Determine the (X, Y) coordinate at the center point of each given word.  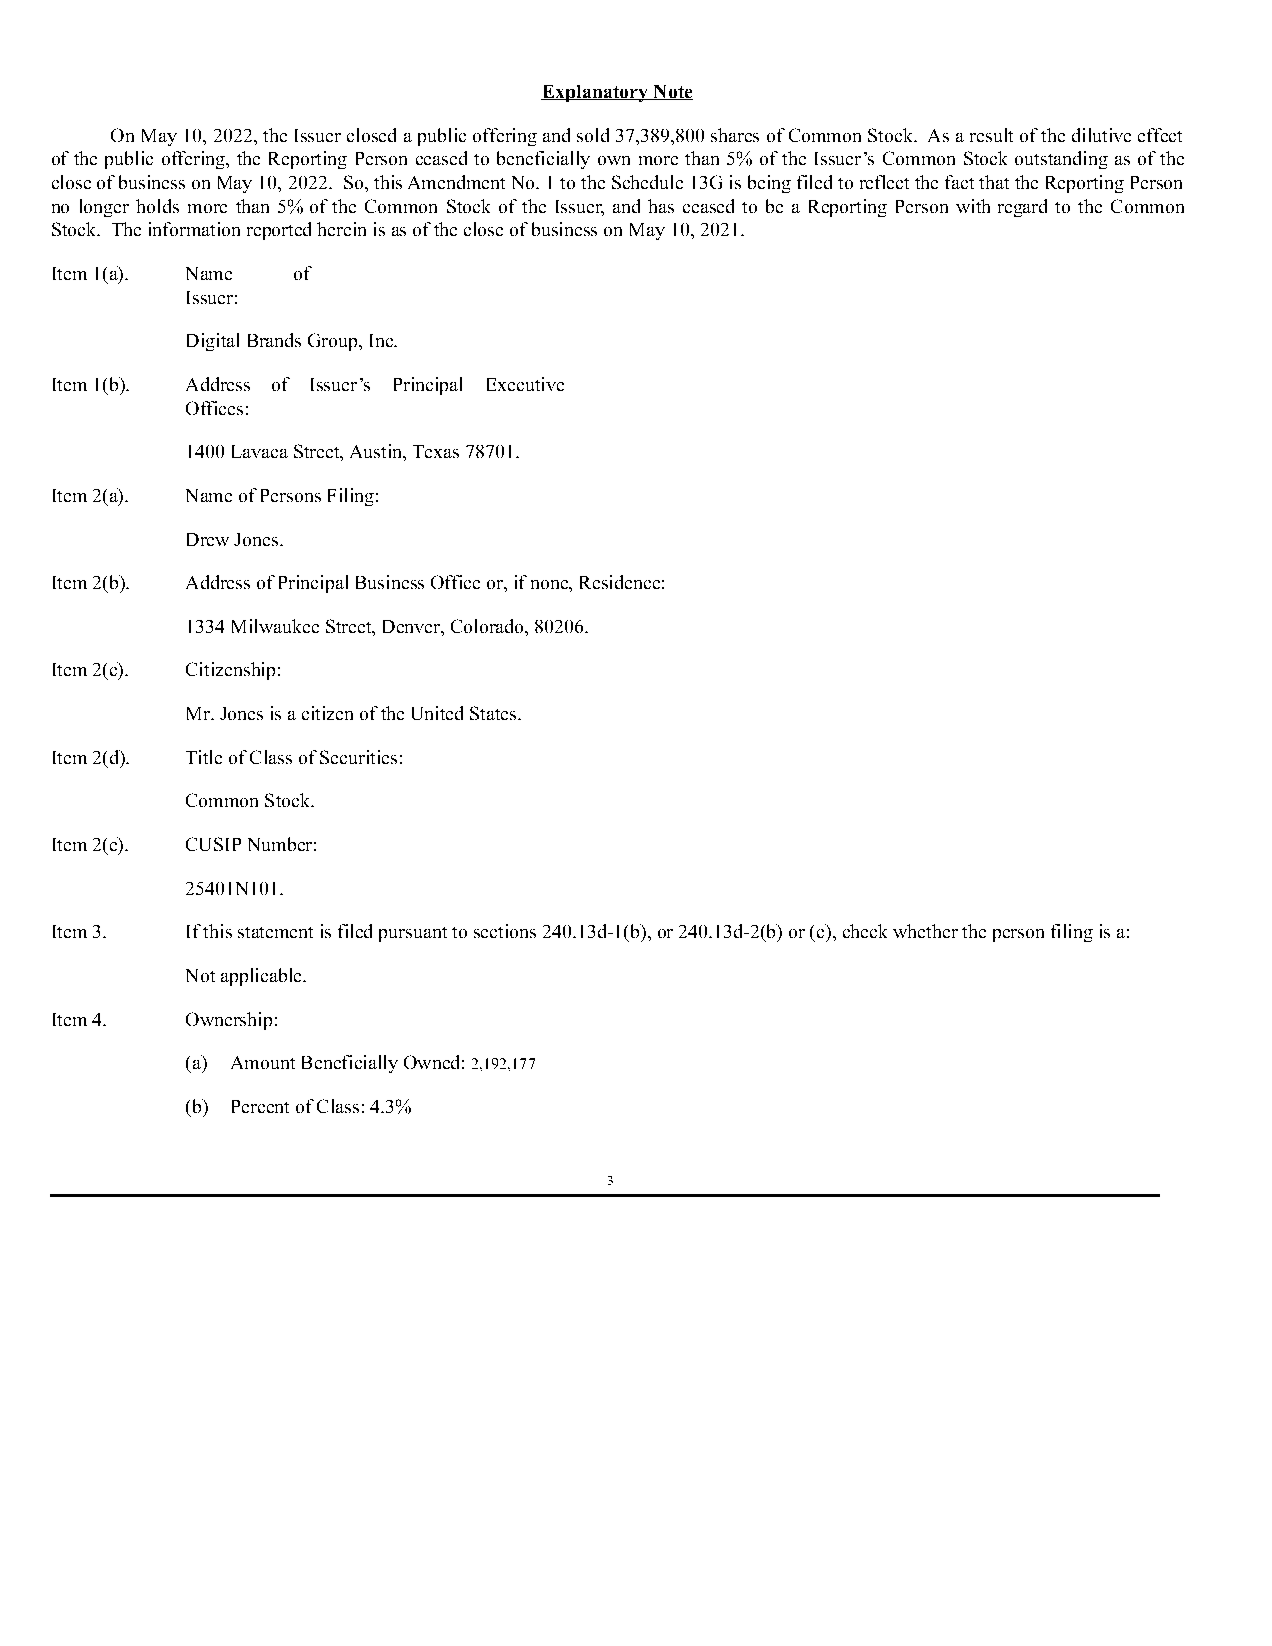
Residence (620, 582)
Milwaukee (275, 626)
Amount (263, 1062)
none (550, 584)
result (991, 135)
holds (157, 206)
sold (593, 135)
